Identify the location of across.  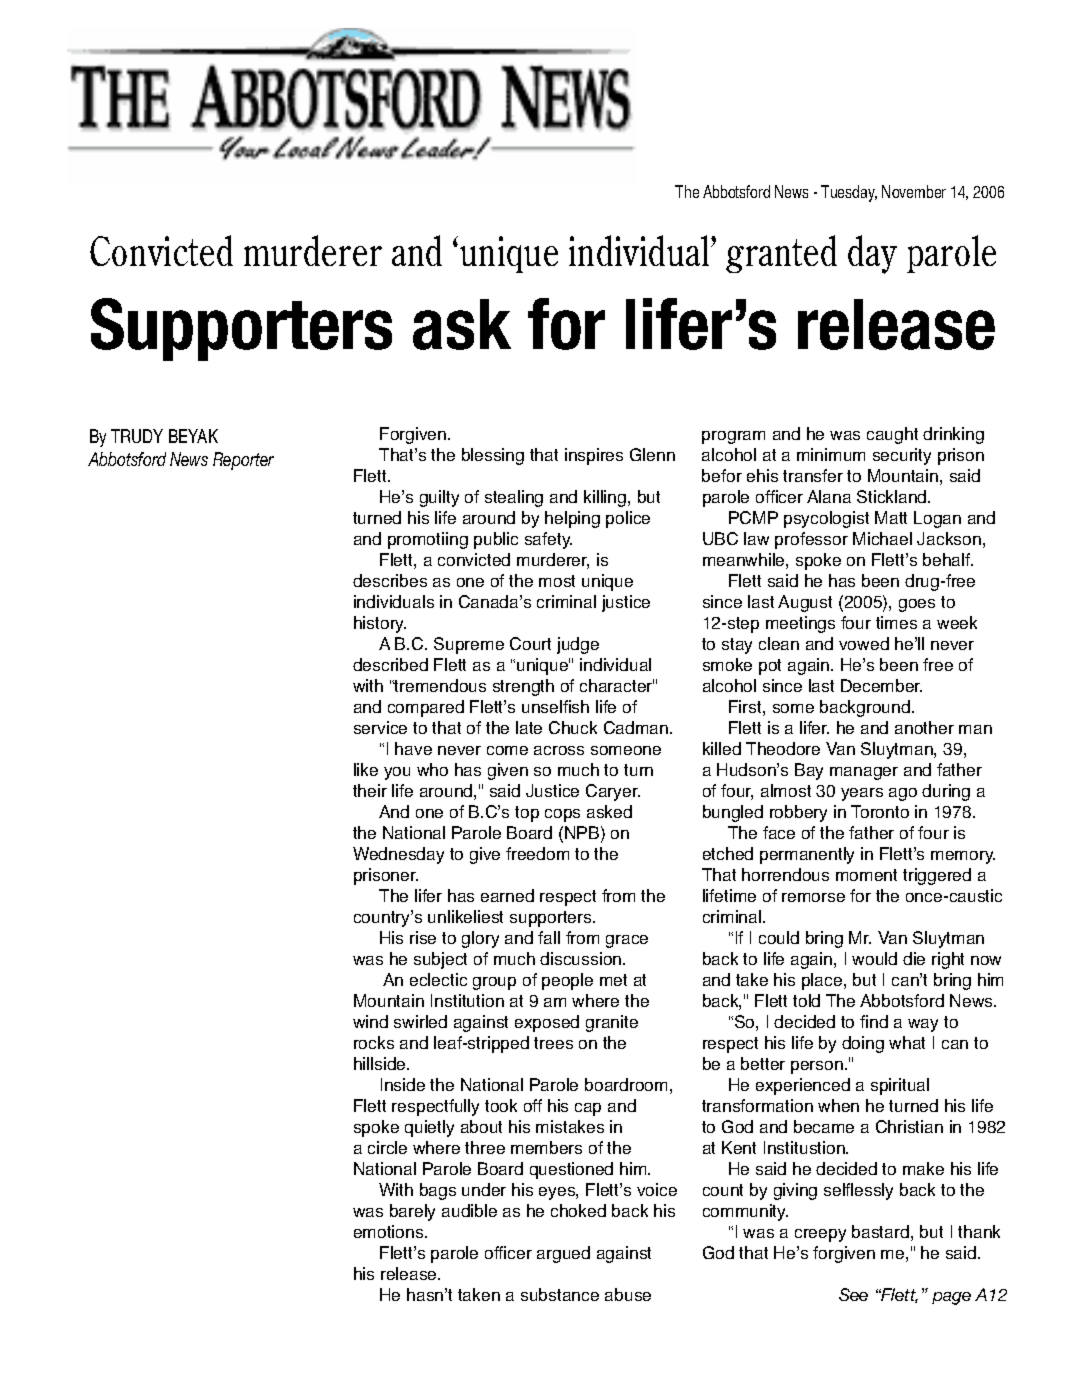
(559, 750).
